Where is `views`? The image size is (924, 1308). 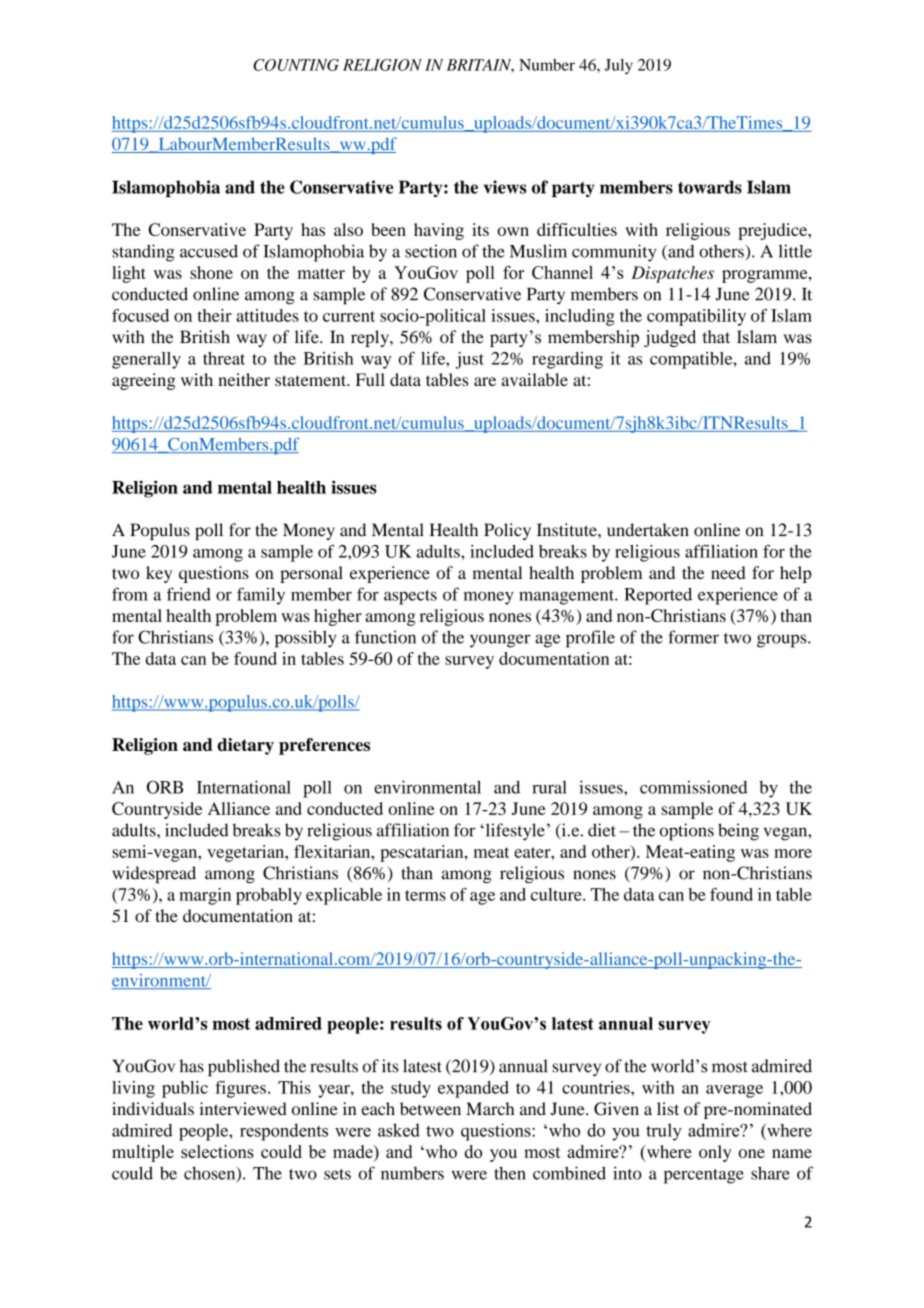
views is located at coordinates (505, 187).
